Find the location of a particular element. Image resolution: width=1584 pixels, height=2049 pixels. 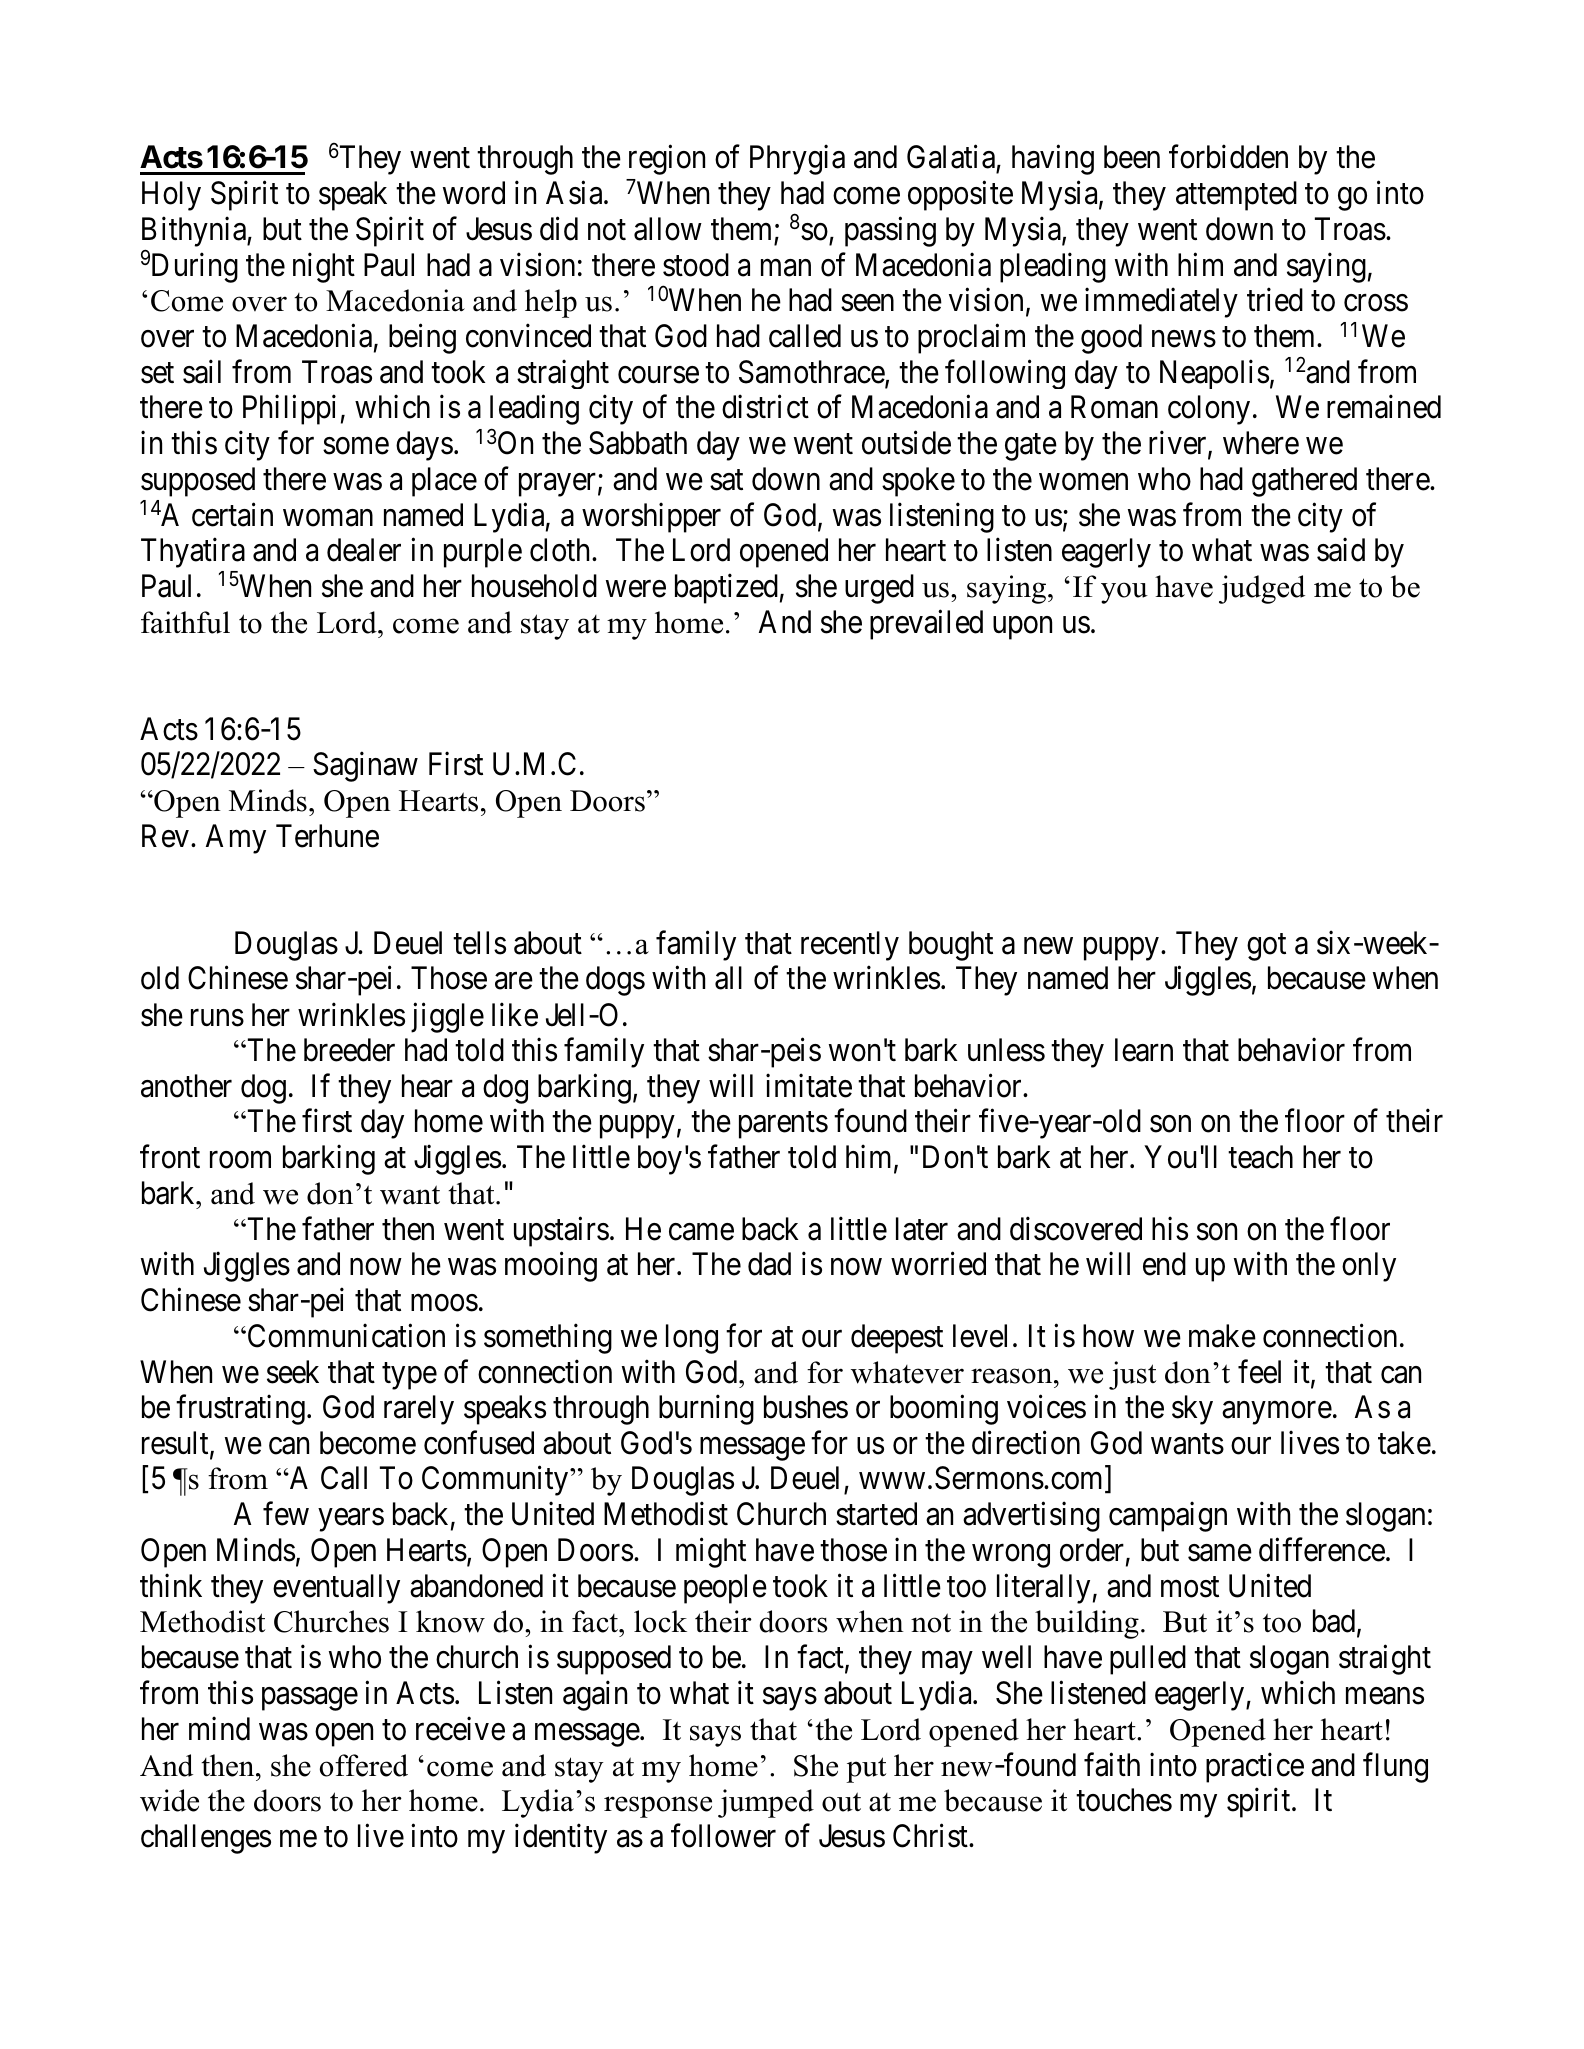

offered is located at coordinates (364, 1765).
